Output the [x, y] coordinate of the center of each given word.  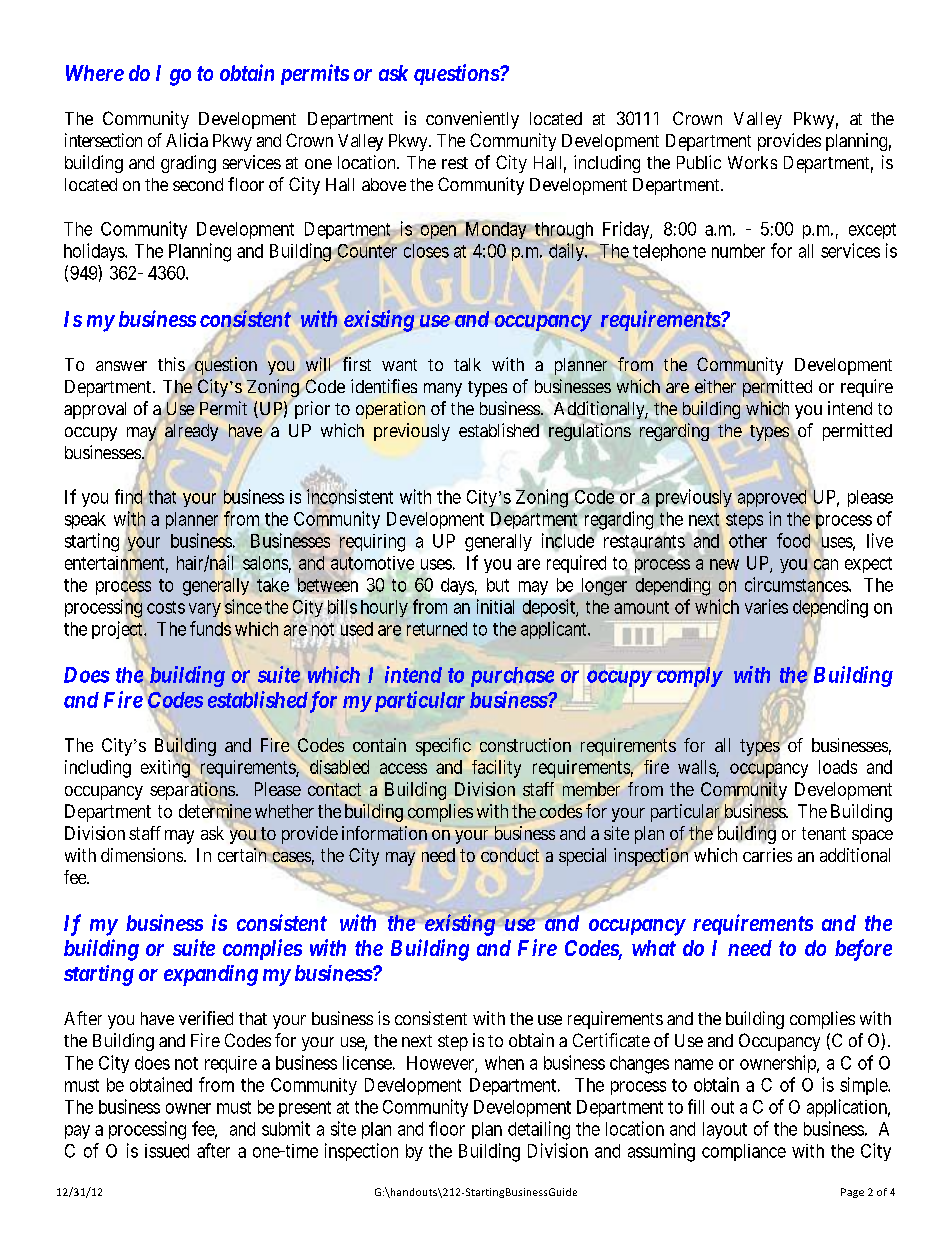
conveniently [472, 120]
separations [192, 791]
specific [443, 747]
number [738, 251]
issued [167, 1151]
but [498, 585]
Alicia [187, 140]
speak [85, 520]
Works [752, 162]
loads [838, 767]
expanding [211, 975]
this [172, 365]
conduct [510, 855]
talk [467, 364]
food [793, 540]
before [863, 950]
